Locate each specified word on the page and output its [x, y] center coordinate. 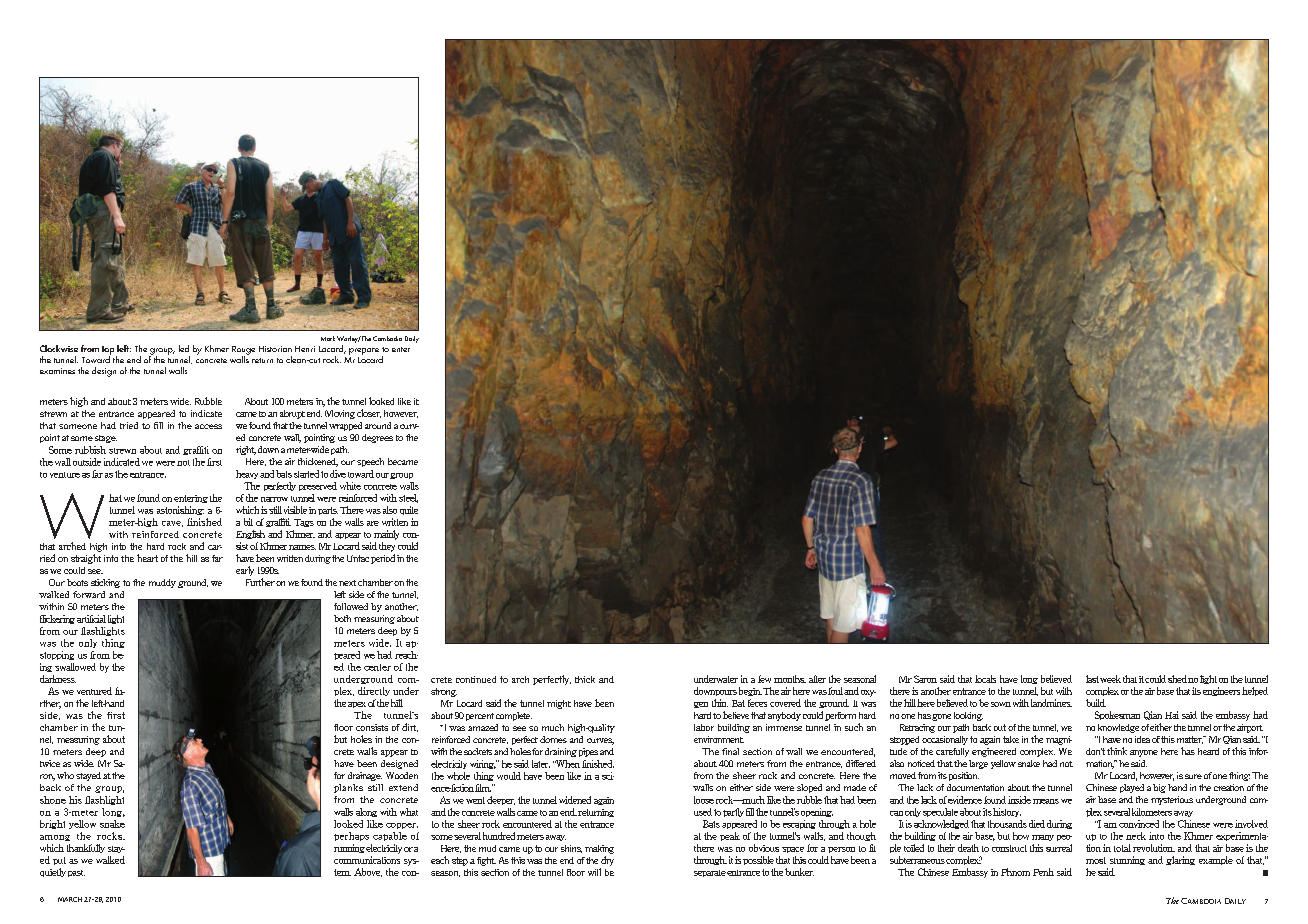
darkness [58, 679]
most [1096, 860]
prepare [364, 351]
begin [750, 691]
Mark [328, 338]
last [1092, 679]
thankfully [86, 848]
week [1110, 679]
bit [248, 522]
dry [607, 861]
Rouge [243, 351]
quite [409, 510]
